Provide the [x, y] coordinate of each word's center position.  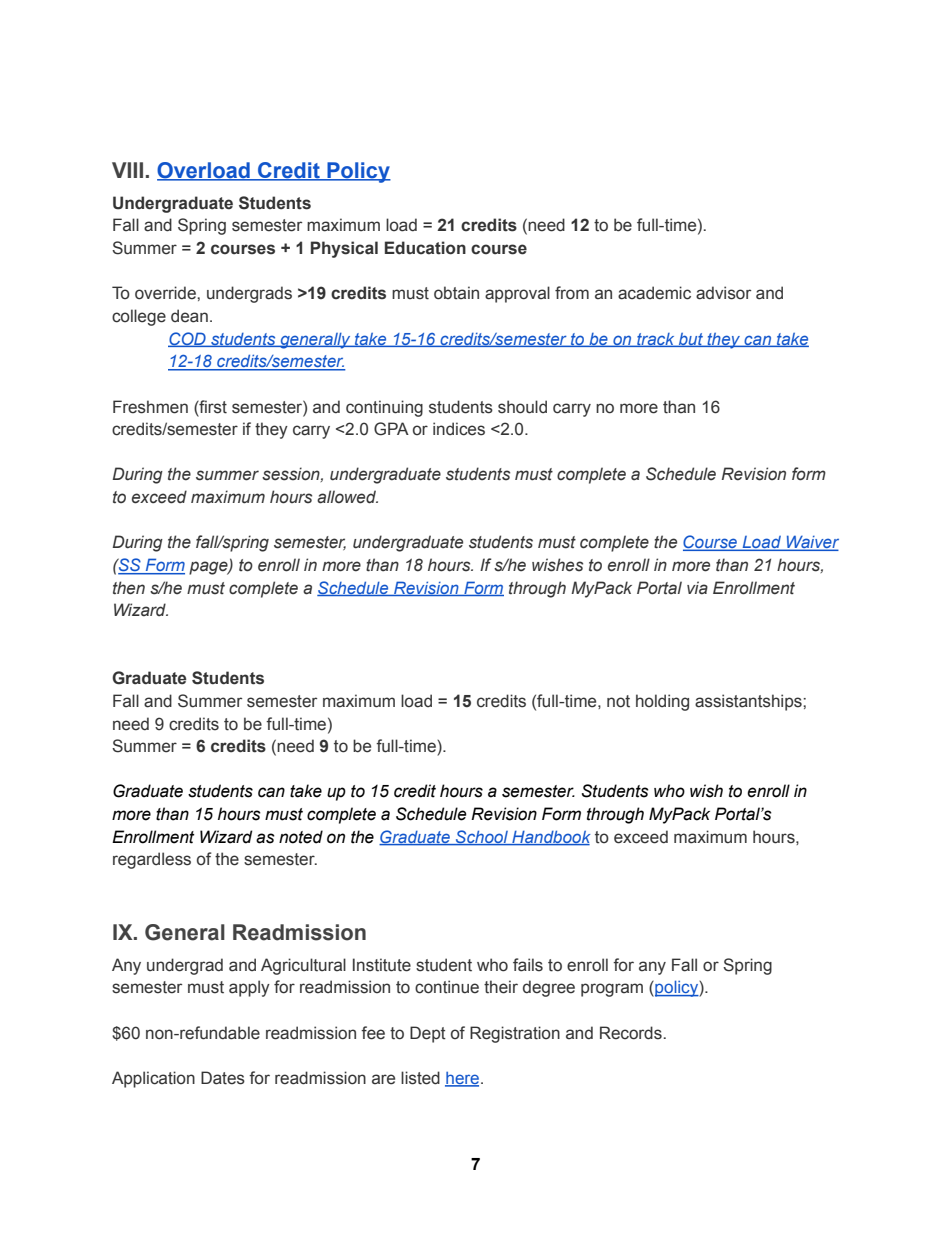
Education [425, 248]
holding [662, 702]
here [463, 1079]
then [129, 588]
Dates [223, 1078]
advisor [723, 293]
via [697, 588]
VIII [127, 170]
